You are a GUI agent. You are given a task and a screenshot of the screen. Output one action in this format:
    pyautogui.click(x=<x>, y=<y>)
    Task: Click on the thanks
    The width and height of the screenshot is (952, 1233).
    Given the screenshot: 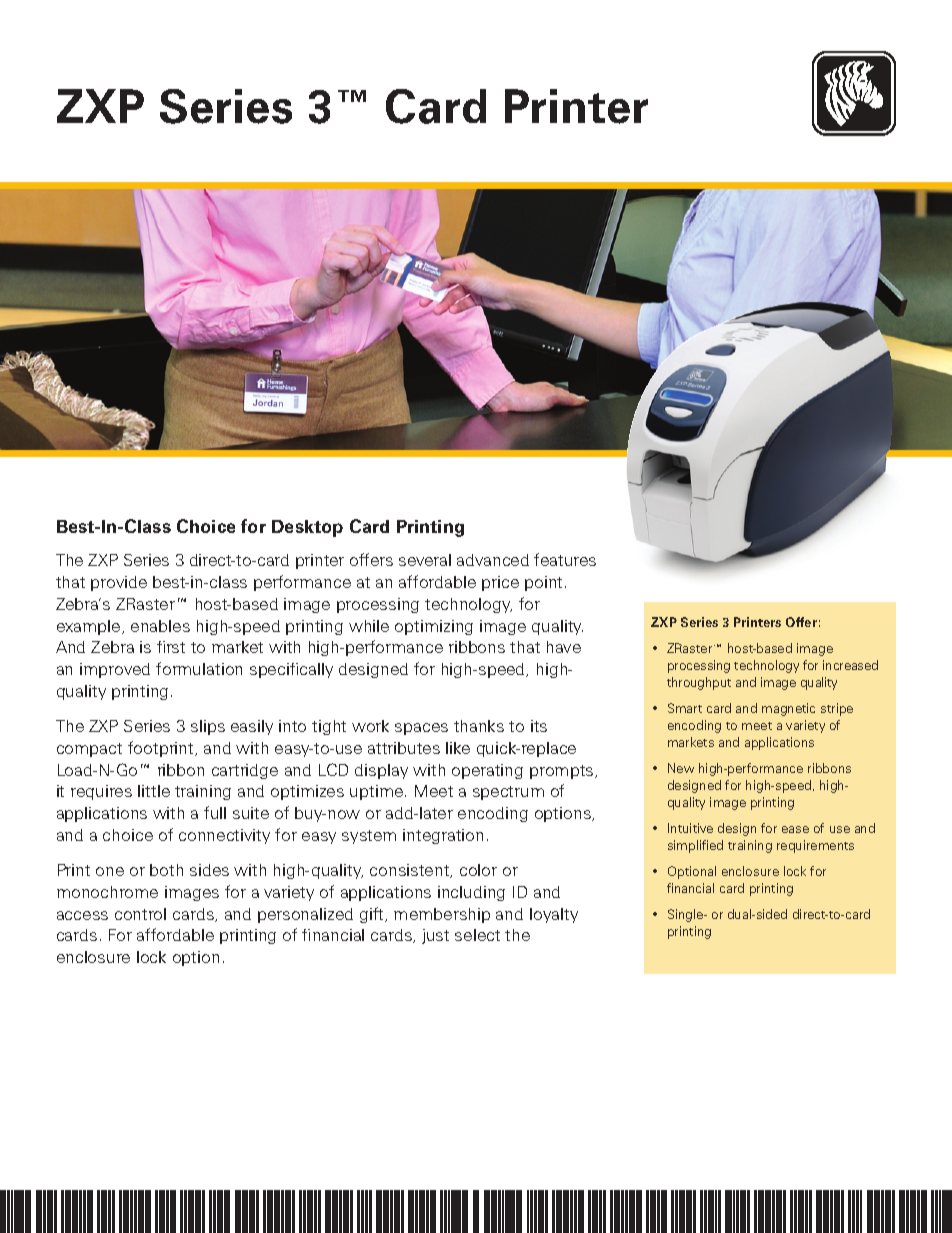 What is the action you would take?
    pyautogui.click(x=479, y=726)
